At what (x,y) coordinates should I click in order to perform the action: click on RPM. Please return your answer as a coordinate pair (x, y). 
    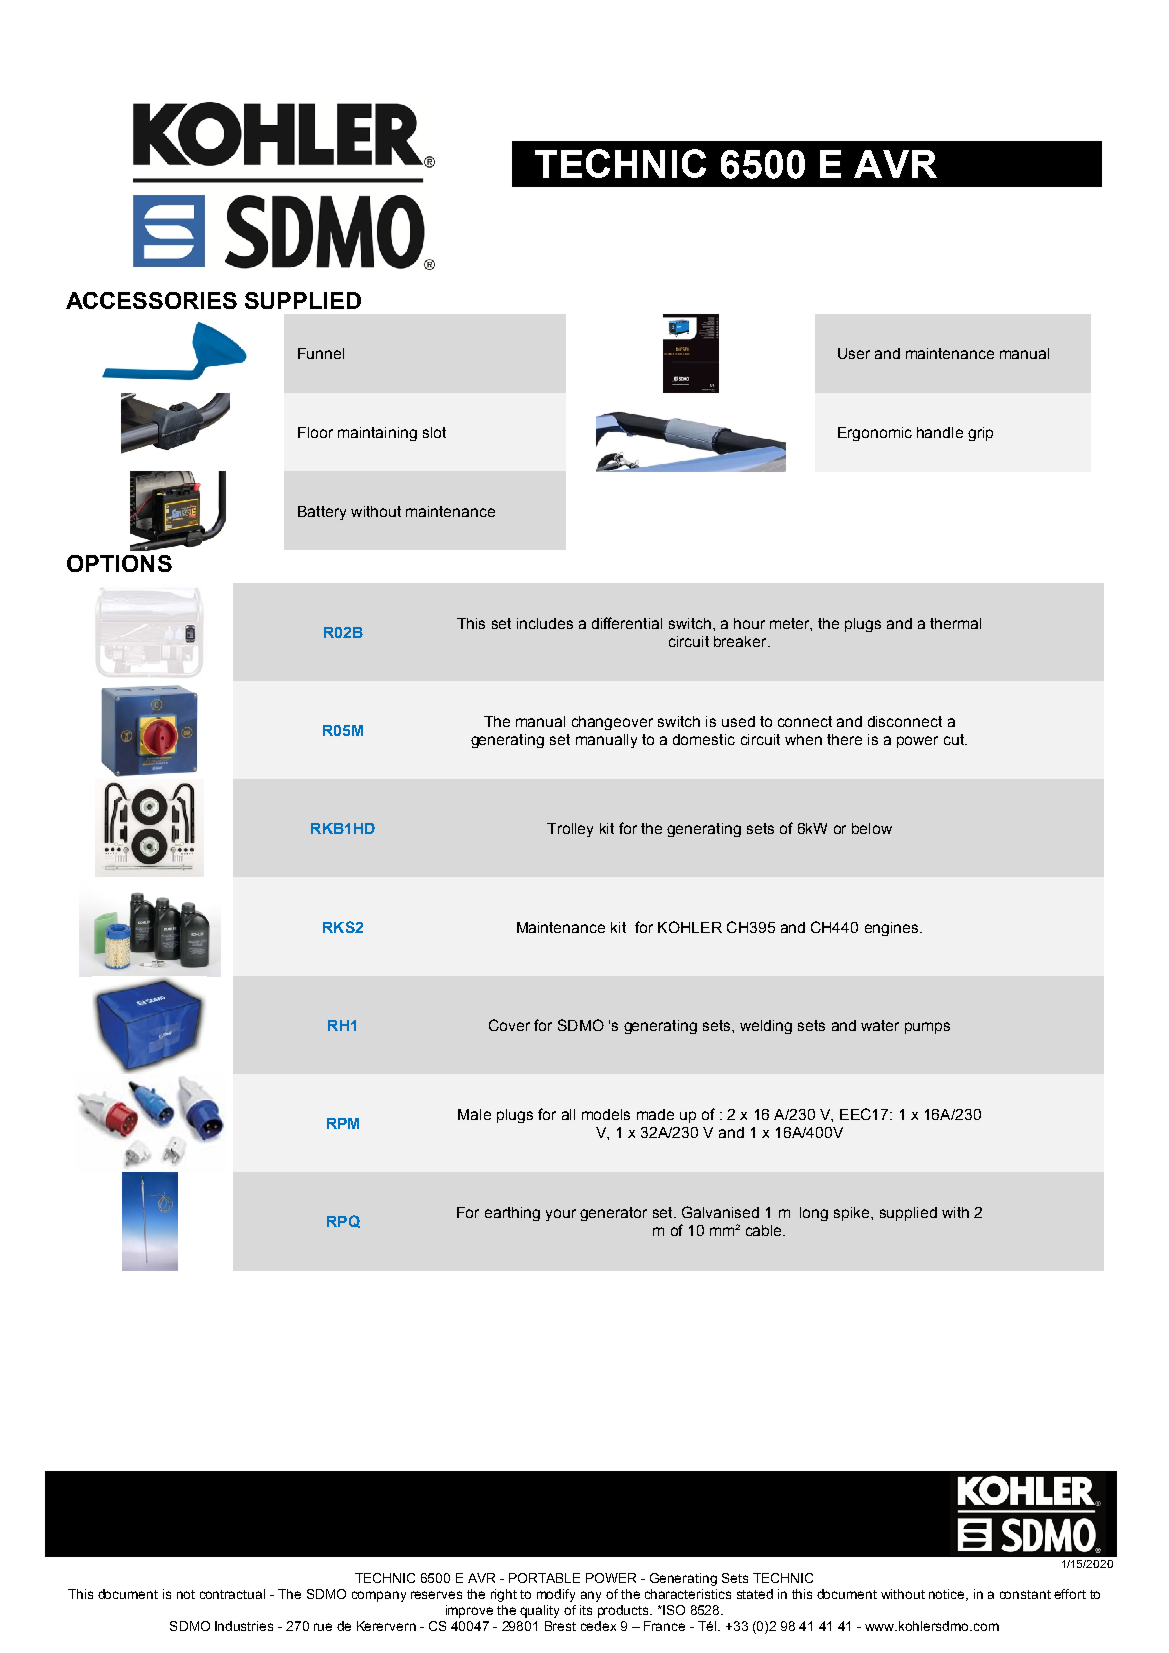
    Looking at the image, I should click on (343, 1123).
